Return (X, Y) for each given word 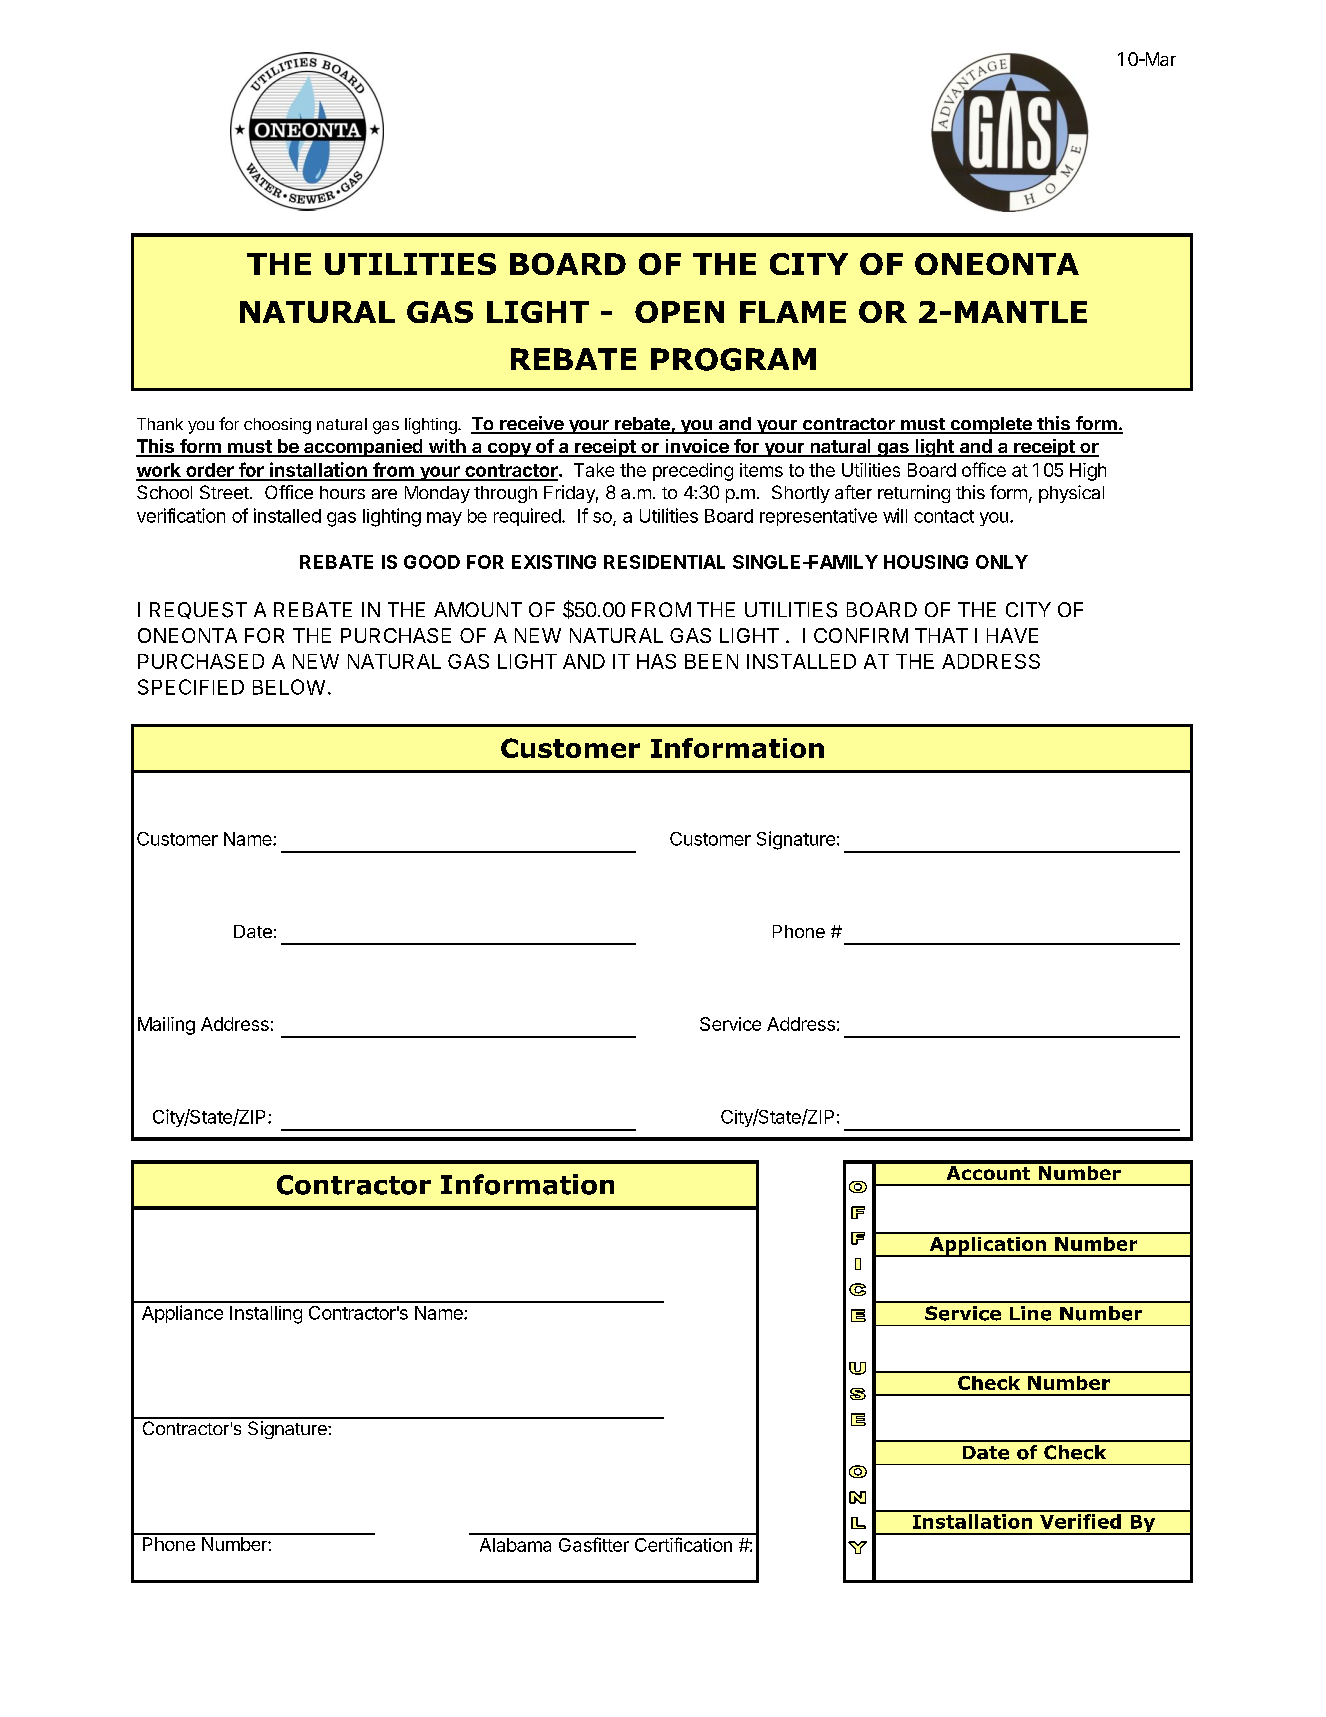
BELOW (289, 687)
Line (1030, 1313)
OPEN (679, 312)
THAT (941, 635)
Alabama (515, 1545)
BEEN (711, 661)
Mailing (166, 1026)
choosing (277, 426)
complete (991, 425)
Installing (266, 1315)
